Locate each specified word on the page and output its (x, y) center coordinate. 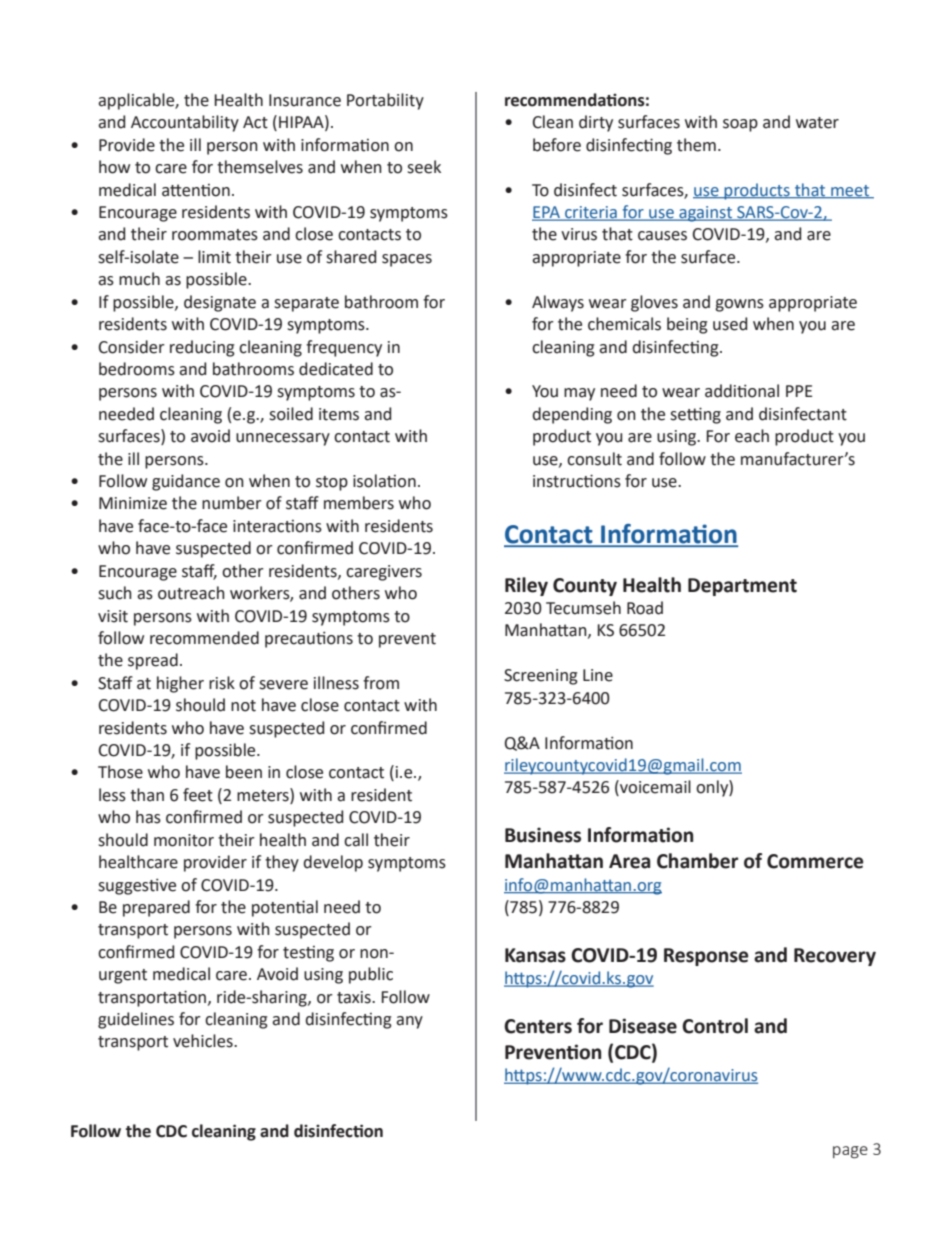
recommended (204, 638)
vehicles (204, 1041)
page (850, 1152)
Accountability (185, 123)
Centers (538, 1026)
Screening (541, 677)
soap (740, 125)
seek (424, 167)
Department (742, 587)
